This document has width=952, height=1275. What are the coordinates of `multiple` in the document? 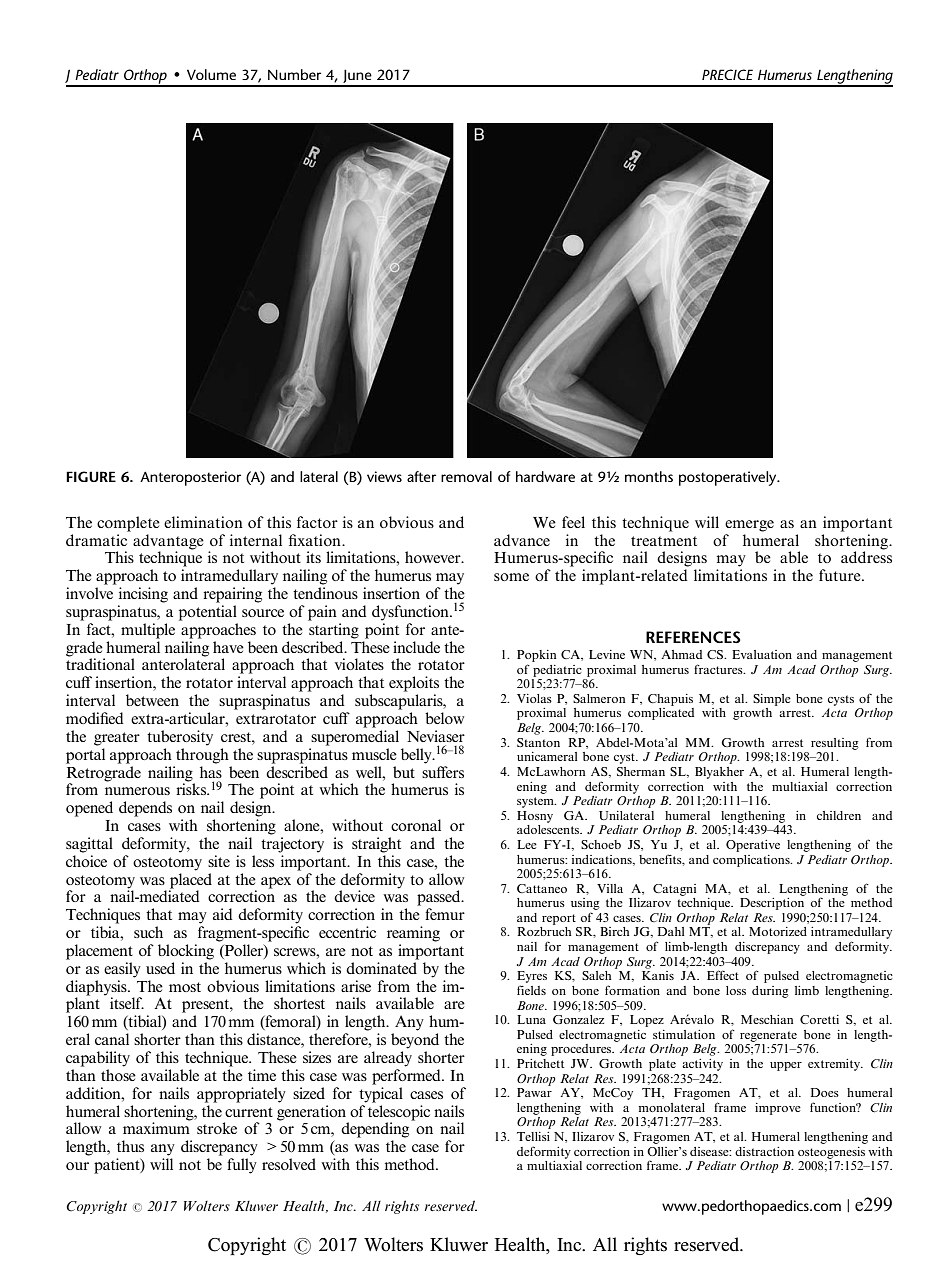 It's located at (148, 631).
